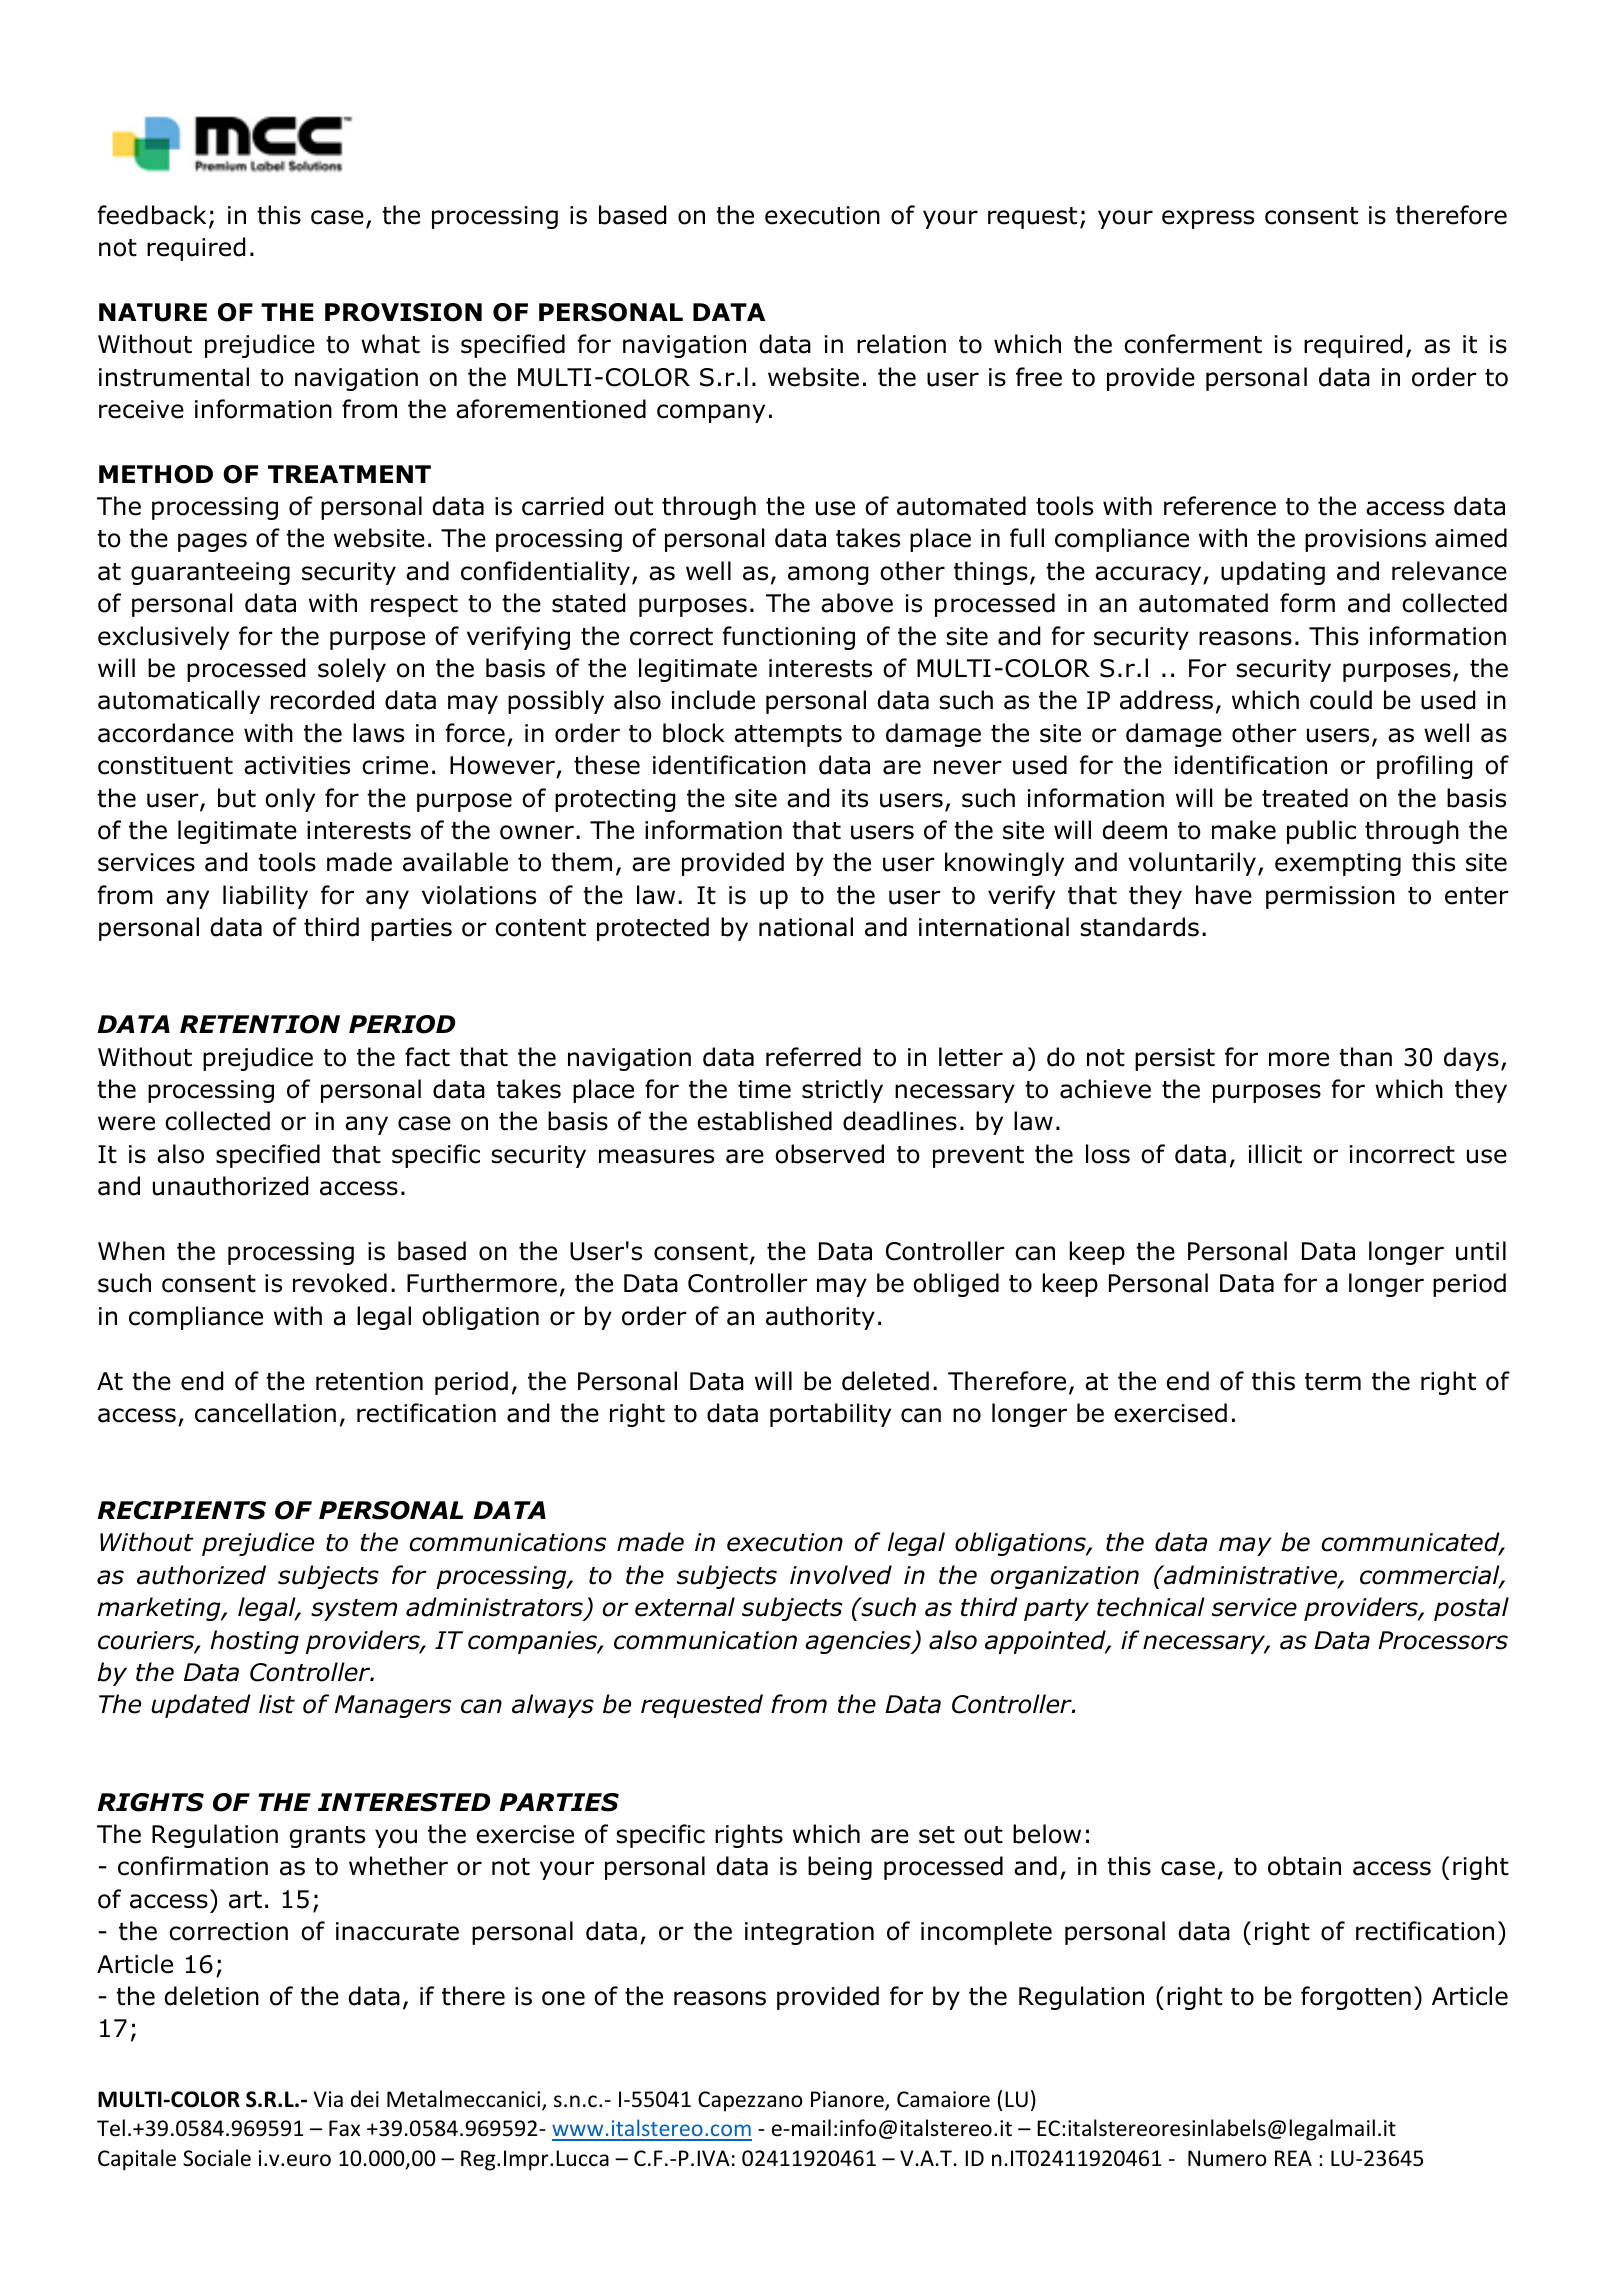  Describe the element at coordinates (265, 897) in the image. I see `liability` at that location.
